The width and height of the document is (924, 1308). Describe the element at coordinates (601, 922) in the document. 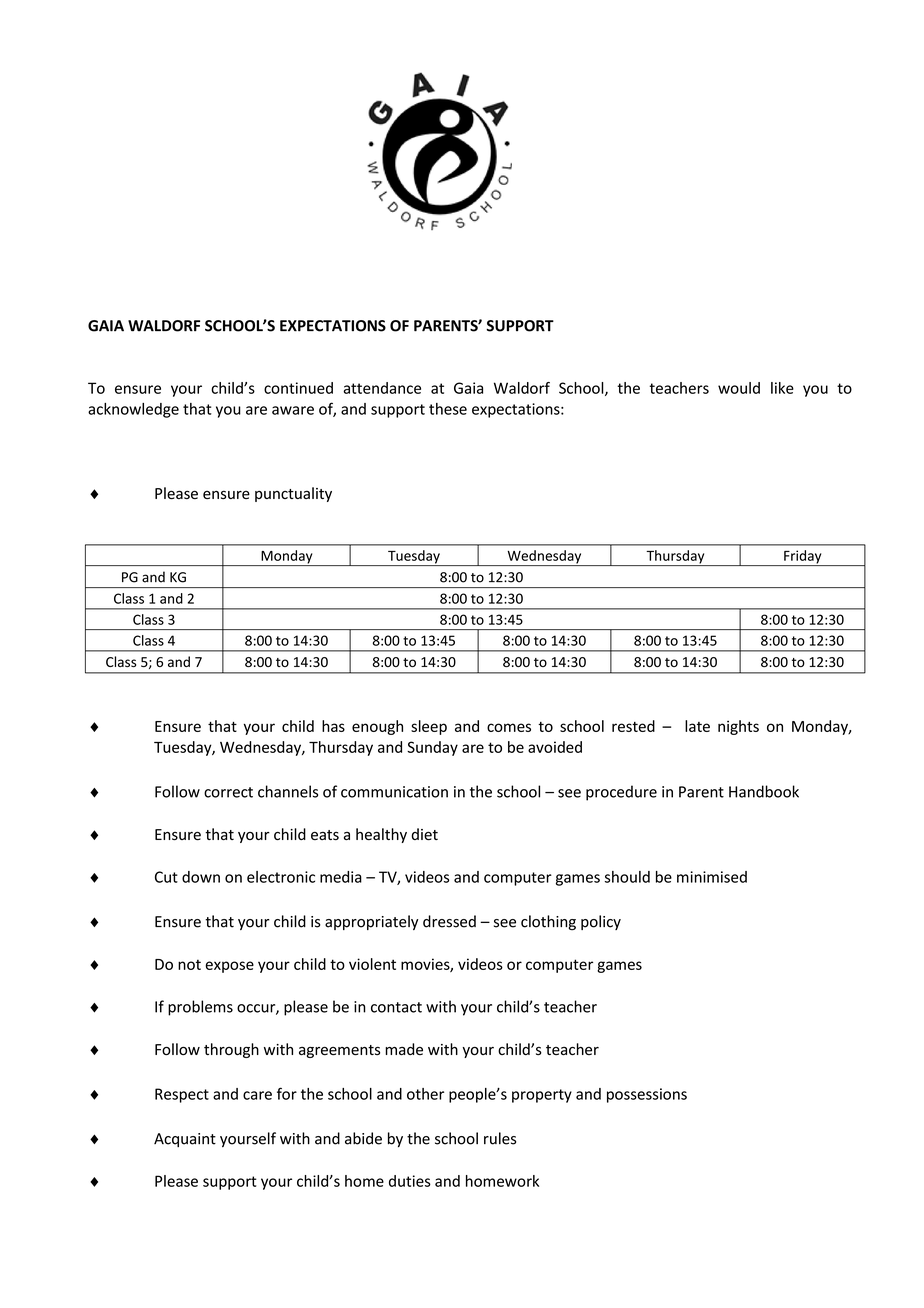

I see `policy` at that location.
